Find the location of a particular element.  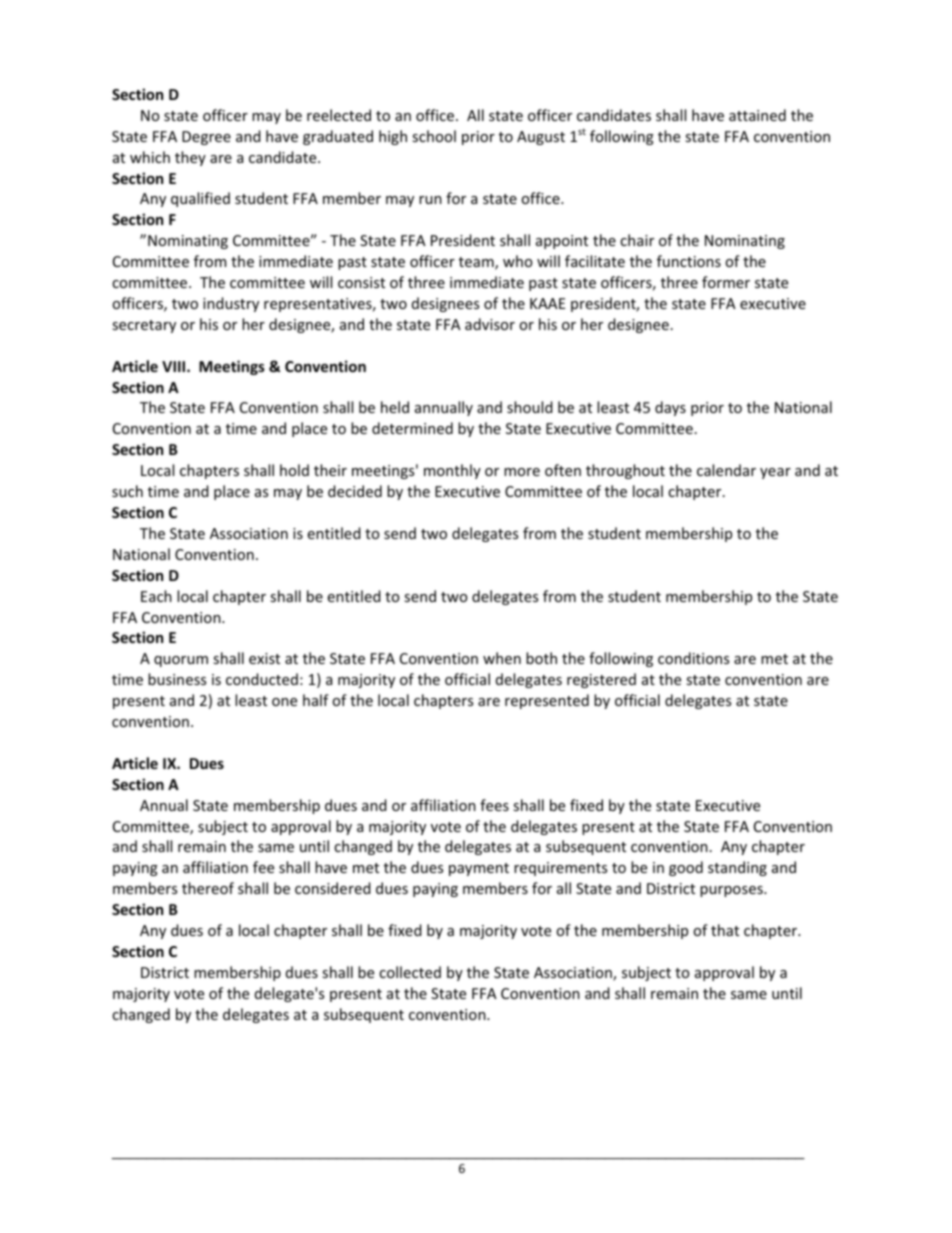

throughout is located at coordinates (625, 471).
